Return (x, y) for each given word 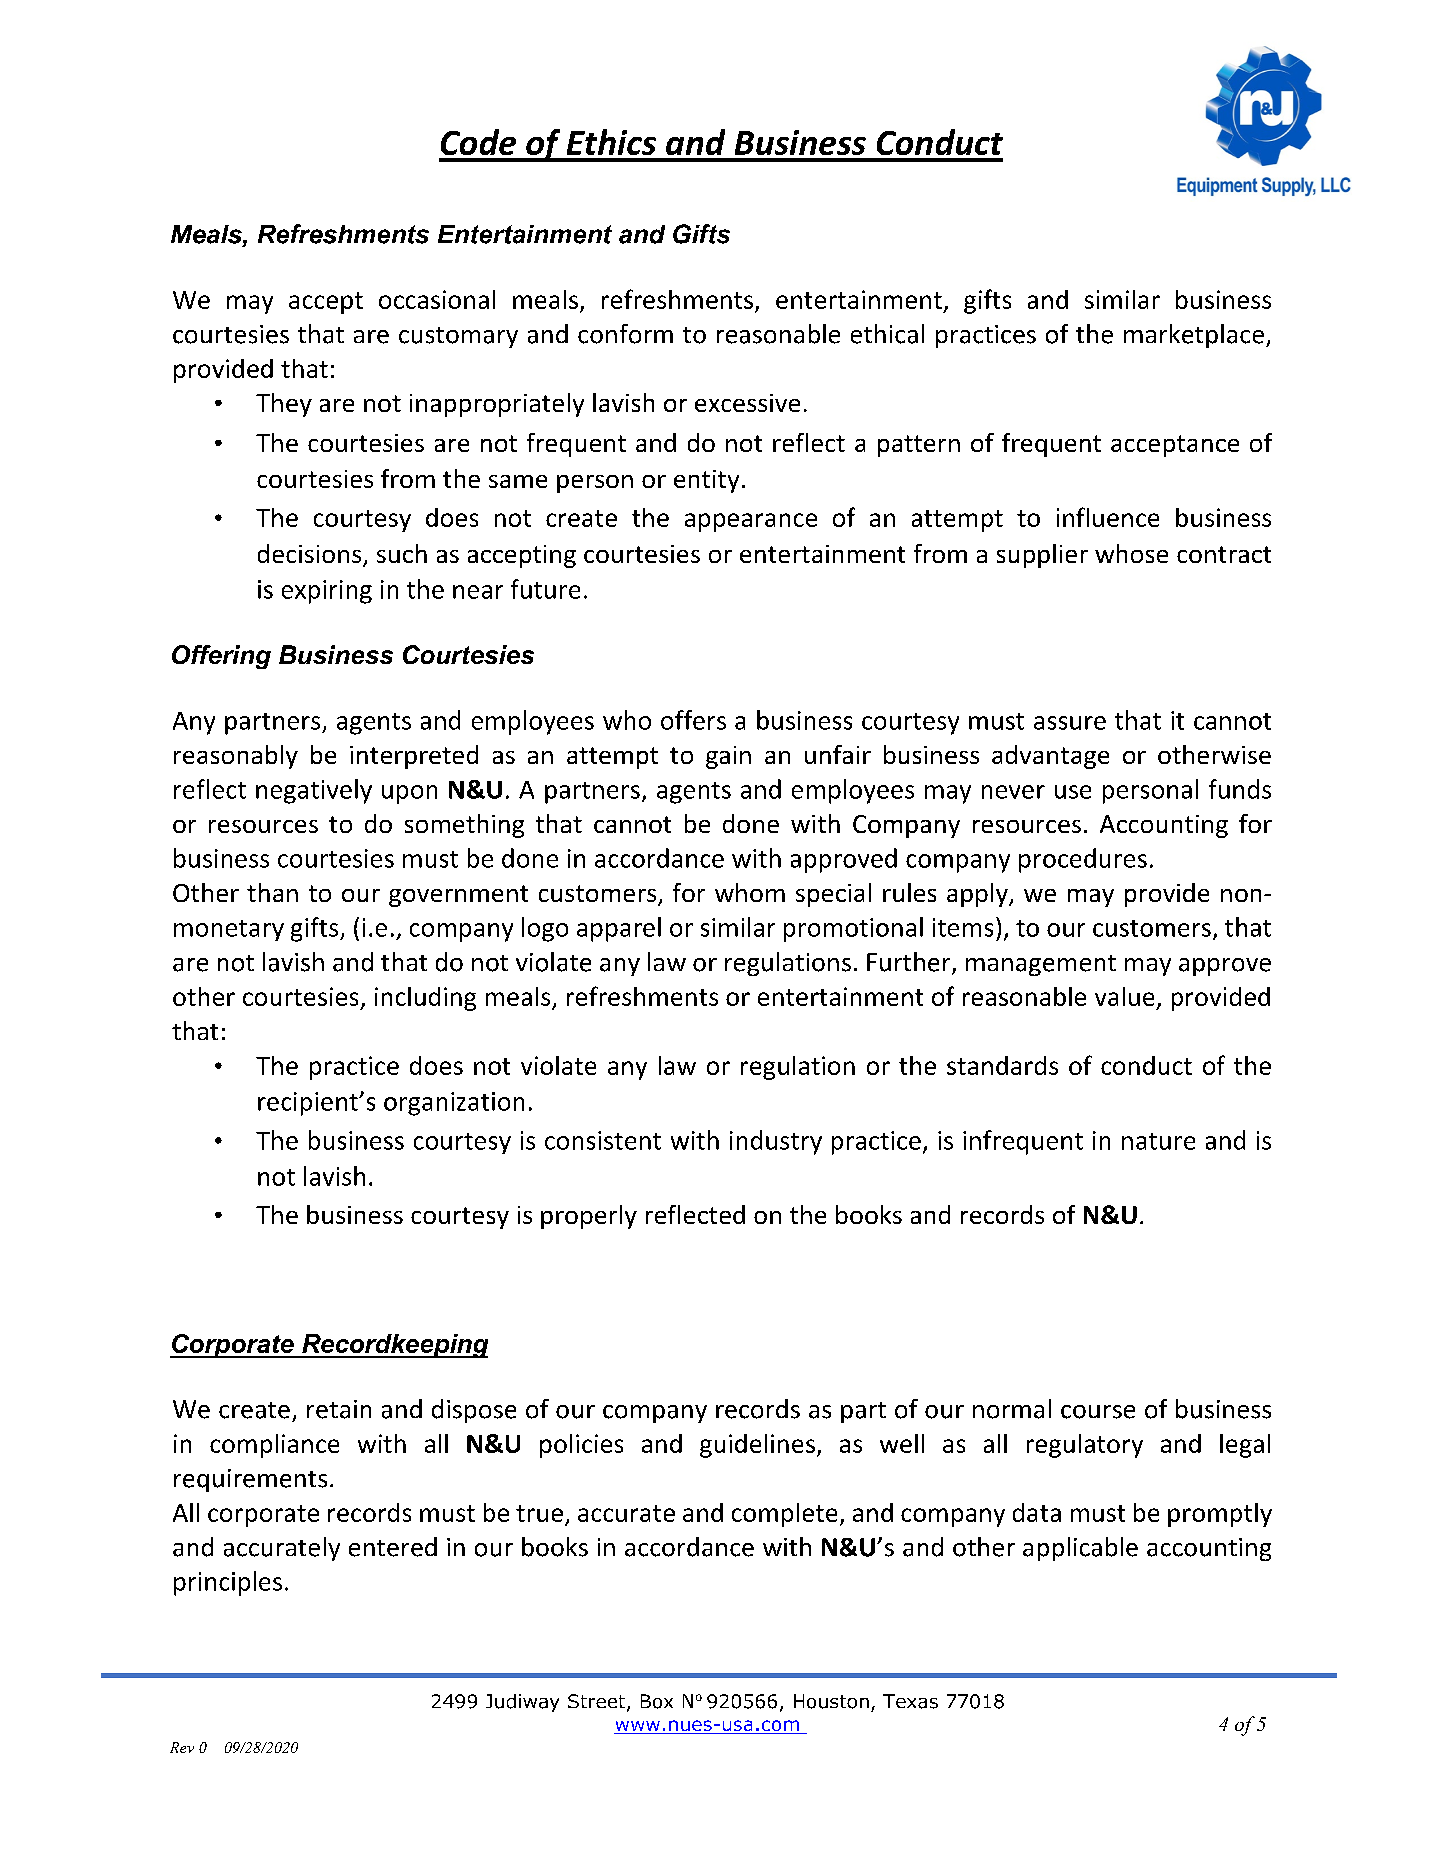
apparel (619, 929)
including (425, 999)
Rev (182, 1747)
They (284, 405)
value (1124, 996)
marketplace (1194, 336)
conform (625, 334)
